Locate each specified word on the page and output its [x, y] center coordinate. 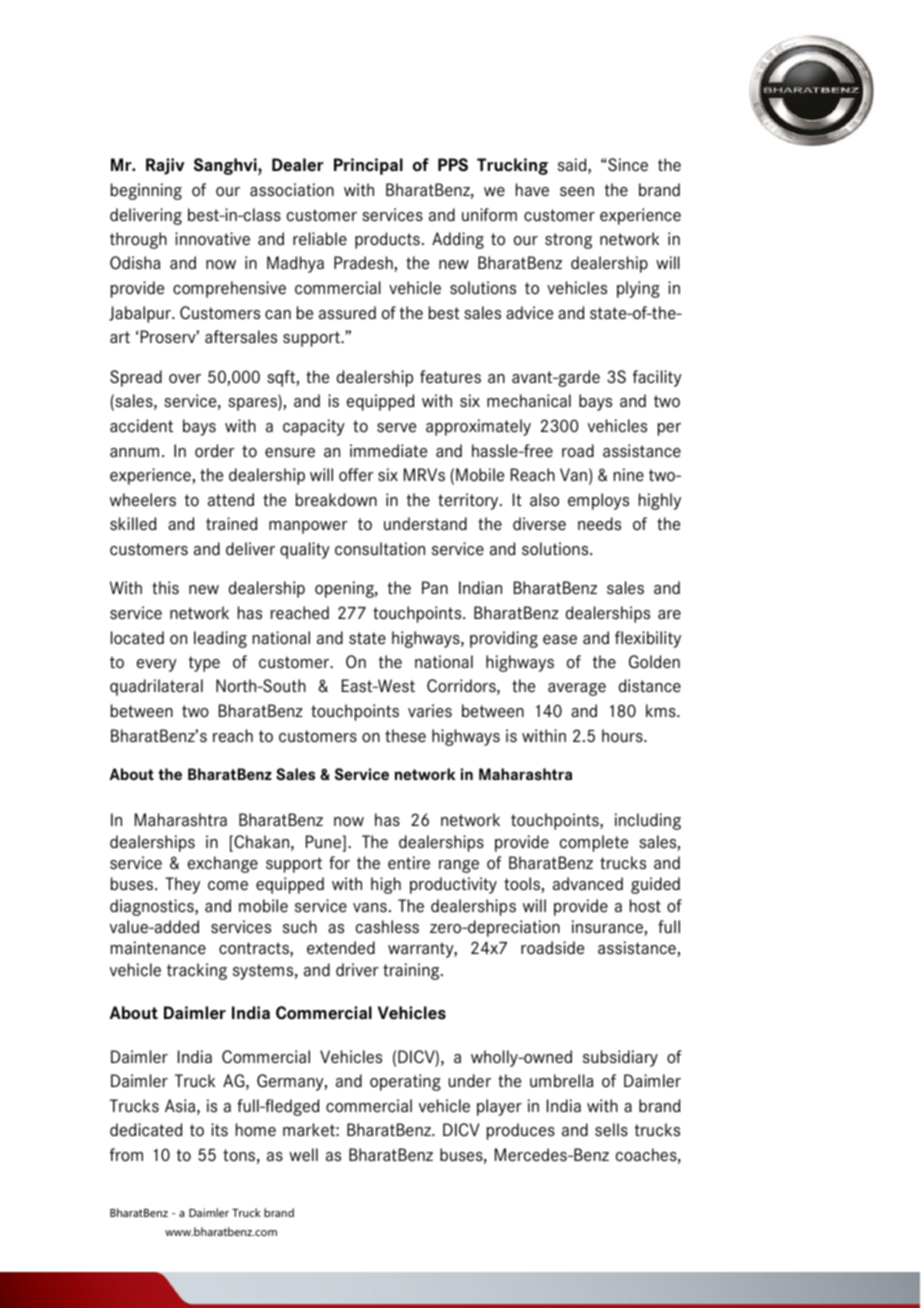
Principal [368, 166]
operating [405, 1082]
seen [577, 192]
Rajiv [165, 166]
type [204, 664]
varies [430, 711]
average [577, 689]
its [219, 1130]
